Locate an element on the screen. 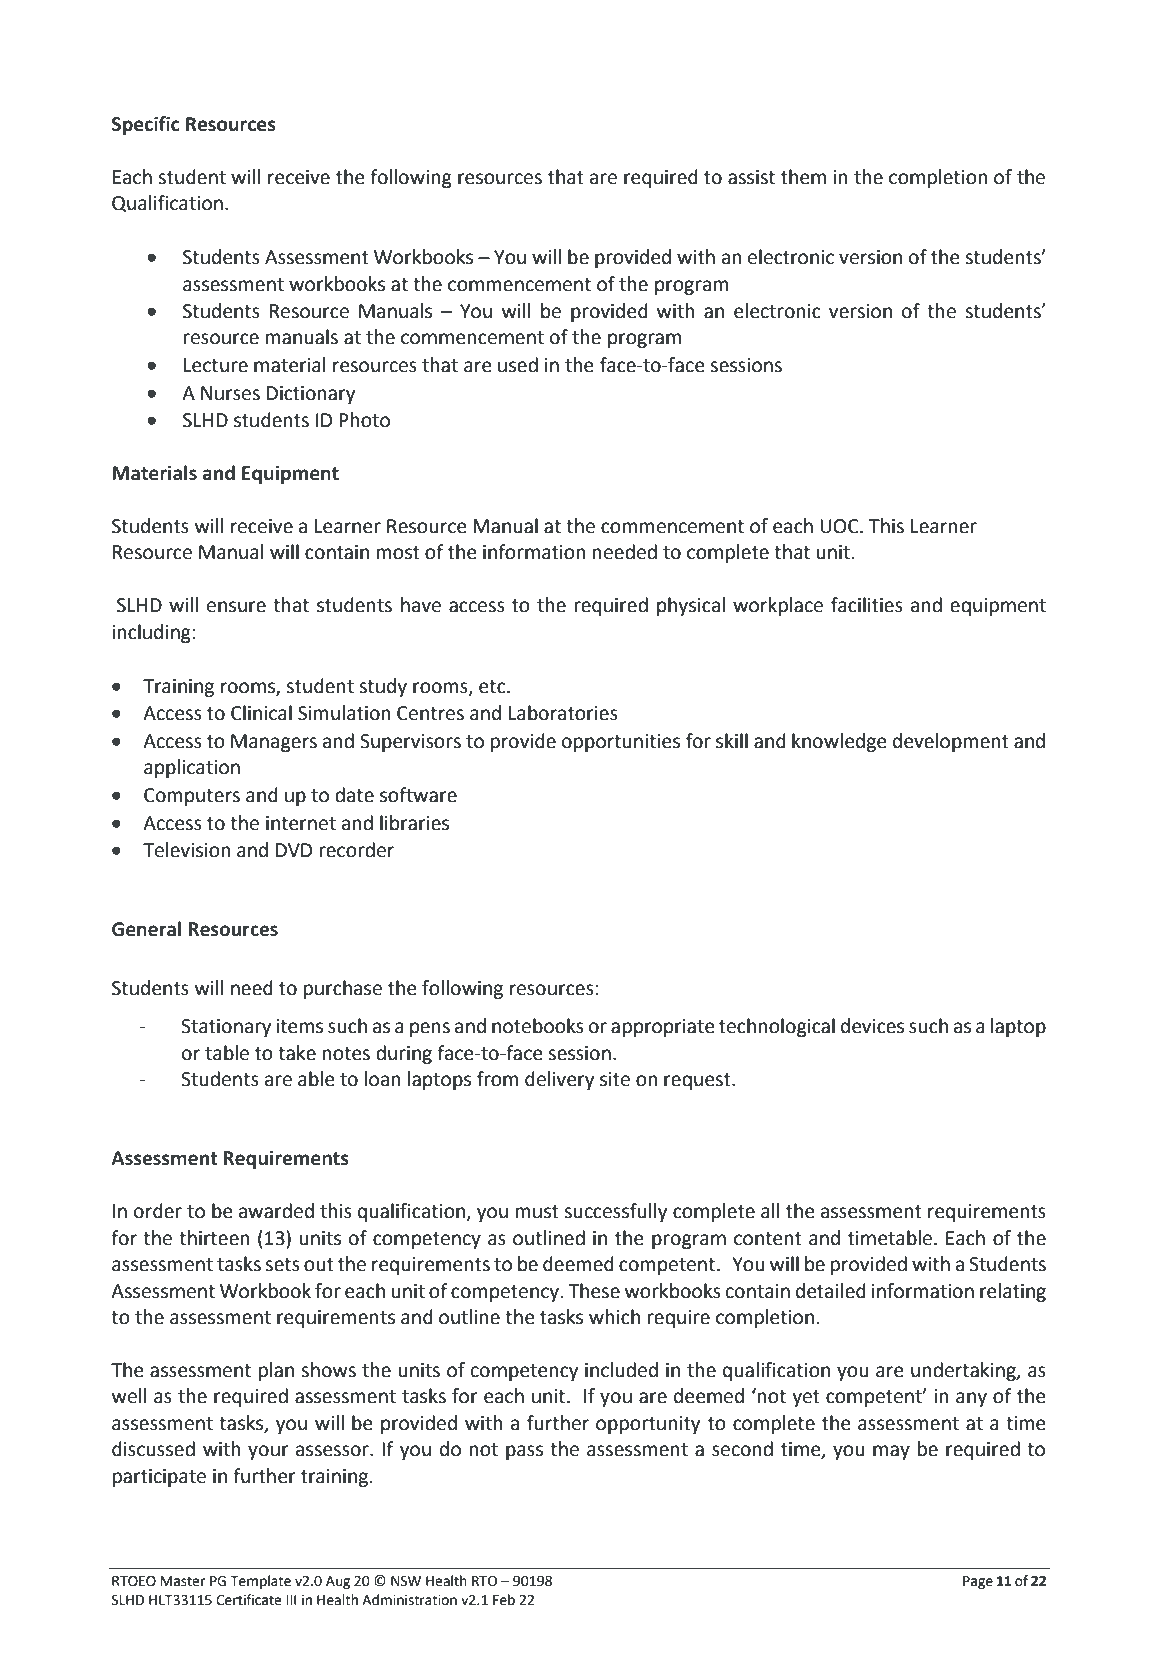 This screenshot has height=1657, width=1172. Nurses is located at coordinates (230, 393).
